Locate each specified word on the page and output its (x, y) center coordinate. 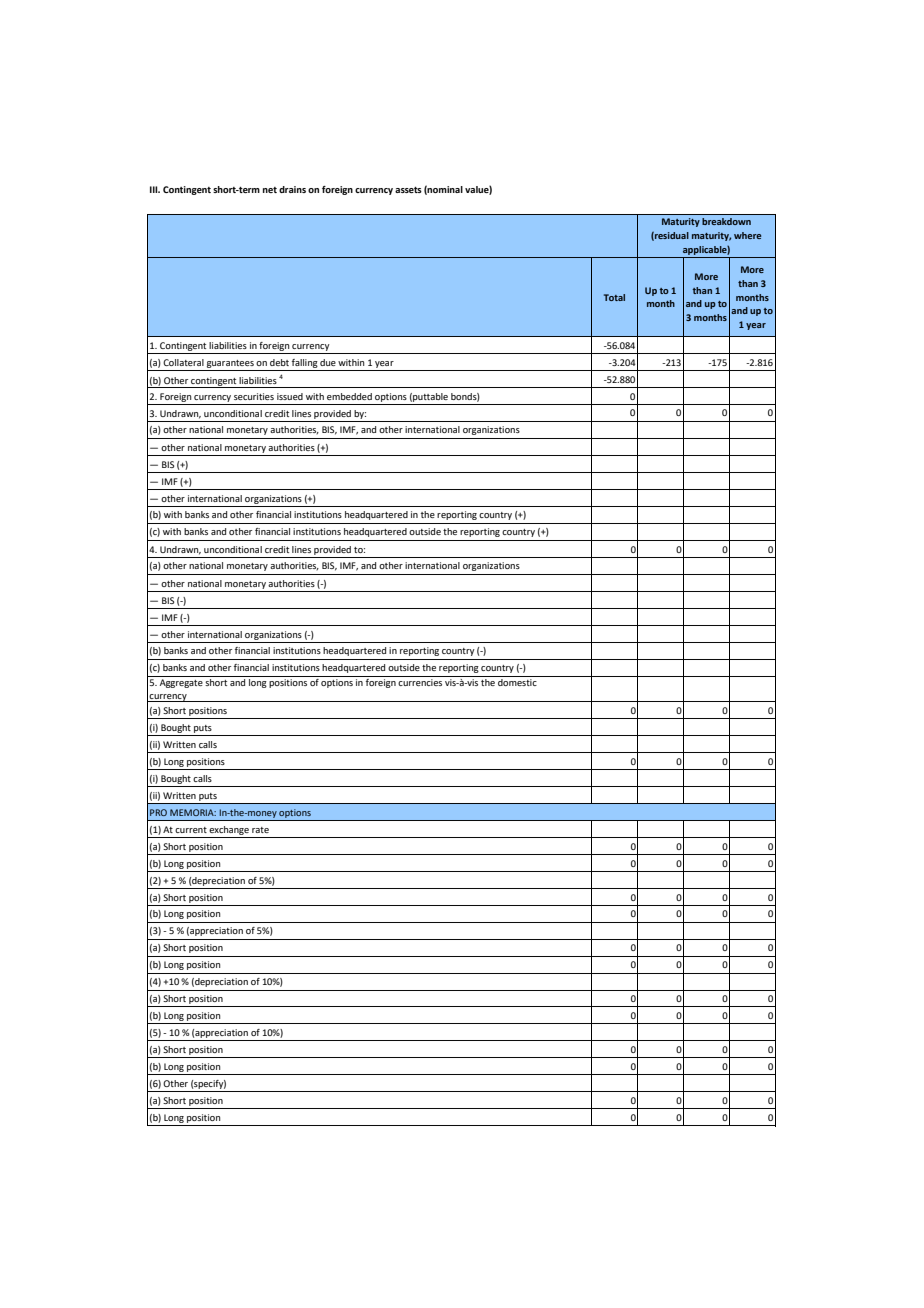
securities (254, 396)
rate (260, 830)
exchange (229, 830)
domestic (517, 681)
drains (292, 189)
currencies (420, 681)
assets (408, 190)
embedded (349, 396)
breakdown (726, 221)
